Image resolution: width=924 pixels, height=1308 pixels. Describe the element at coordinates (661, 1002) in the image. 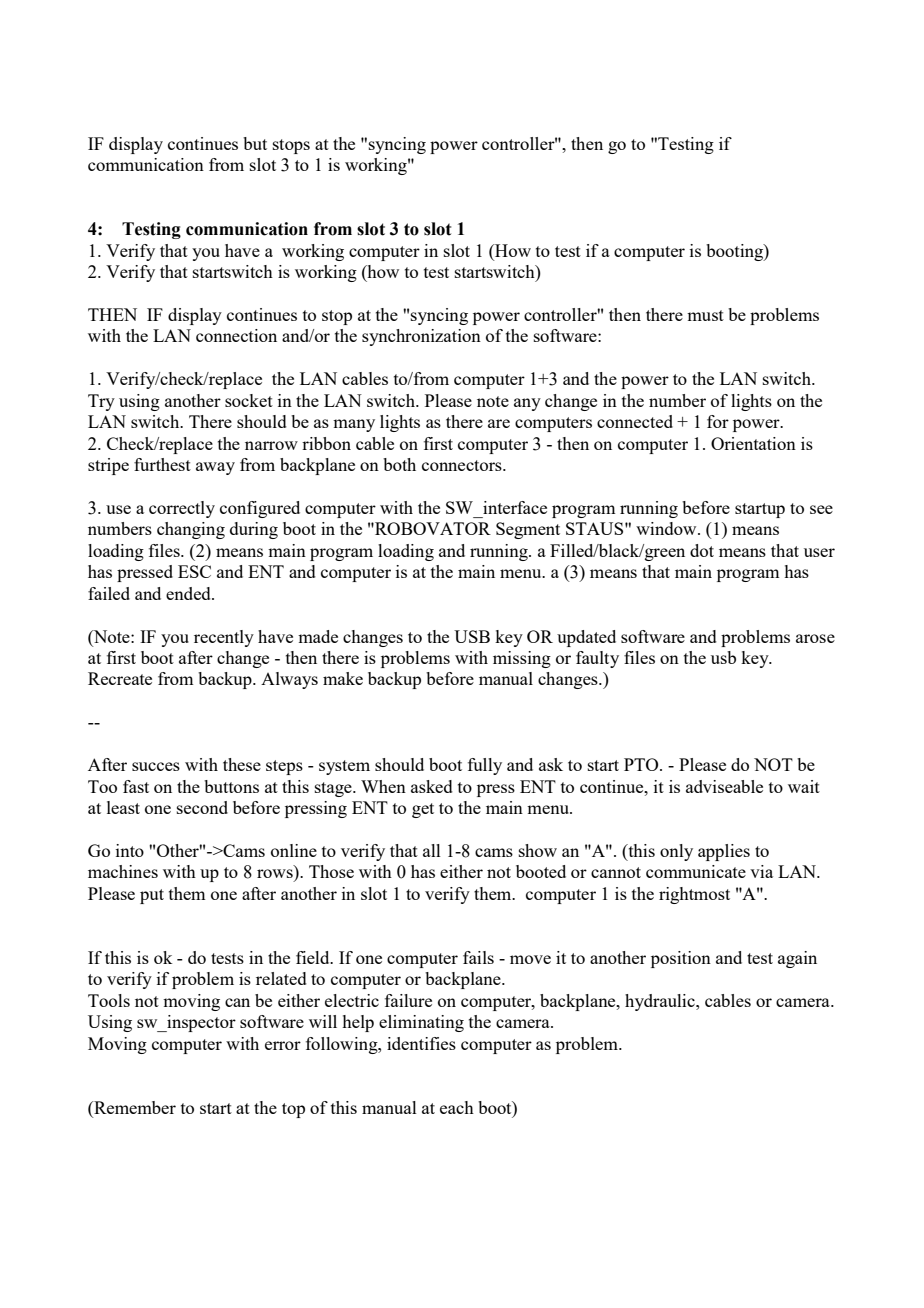

I see `hydraulic` at that location.
